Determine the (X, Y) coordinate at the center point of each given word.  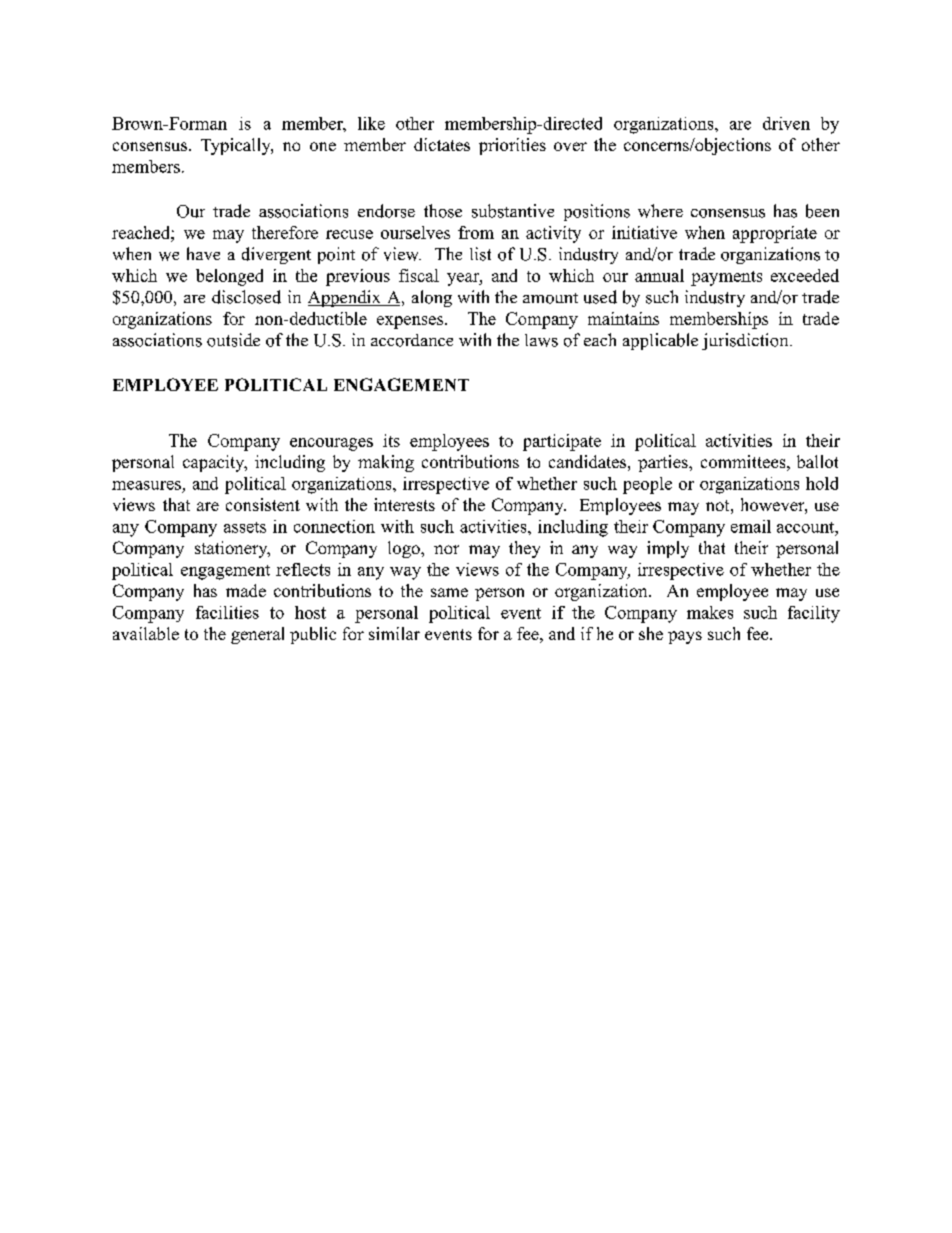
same (449, 592)
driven (786, 123)
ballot (817, 461)
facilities (227, 612)
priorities (512, 146)
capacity (215, 463)
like (371, 123)
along (432, 298)
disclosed (246, 297)
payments (726, 278)
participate (562, 442)
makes (710, 612)
